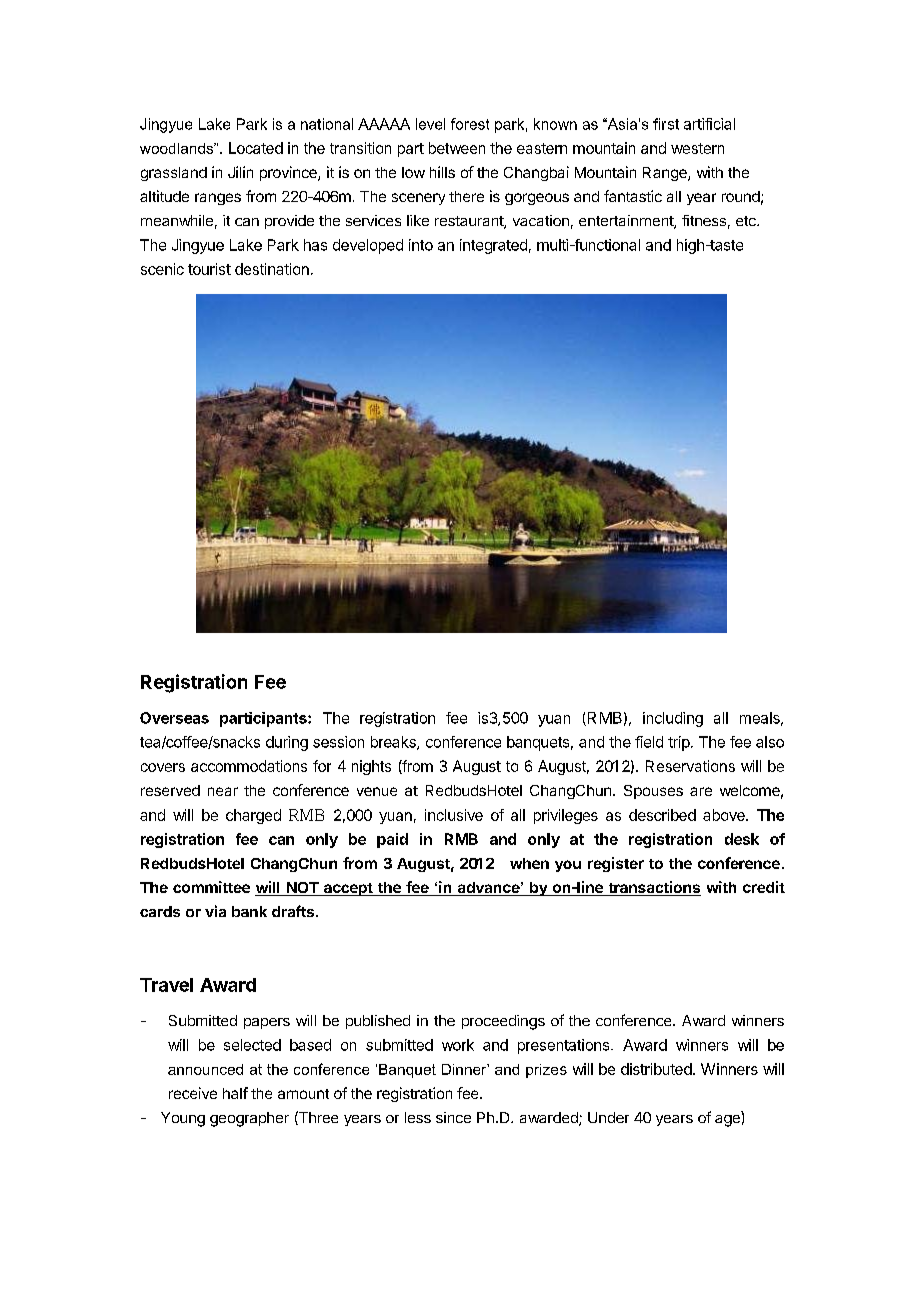  Describe the element at coordinates (235, 1093) in the screenshot. I see `half` at that location.
